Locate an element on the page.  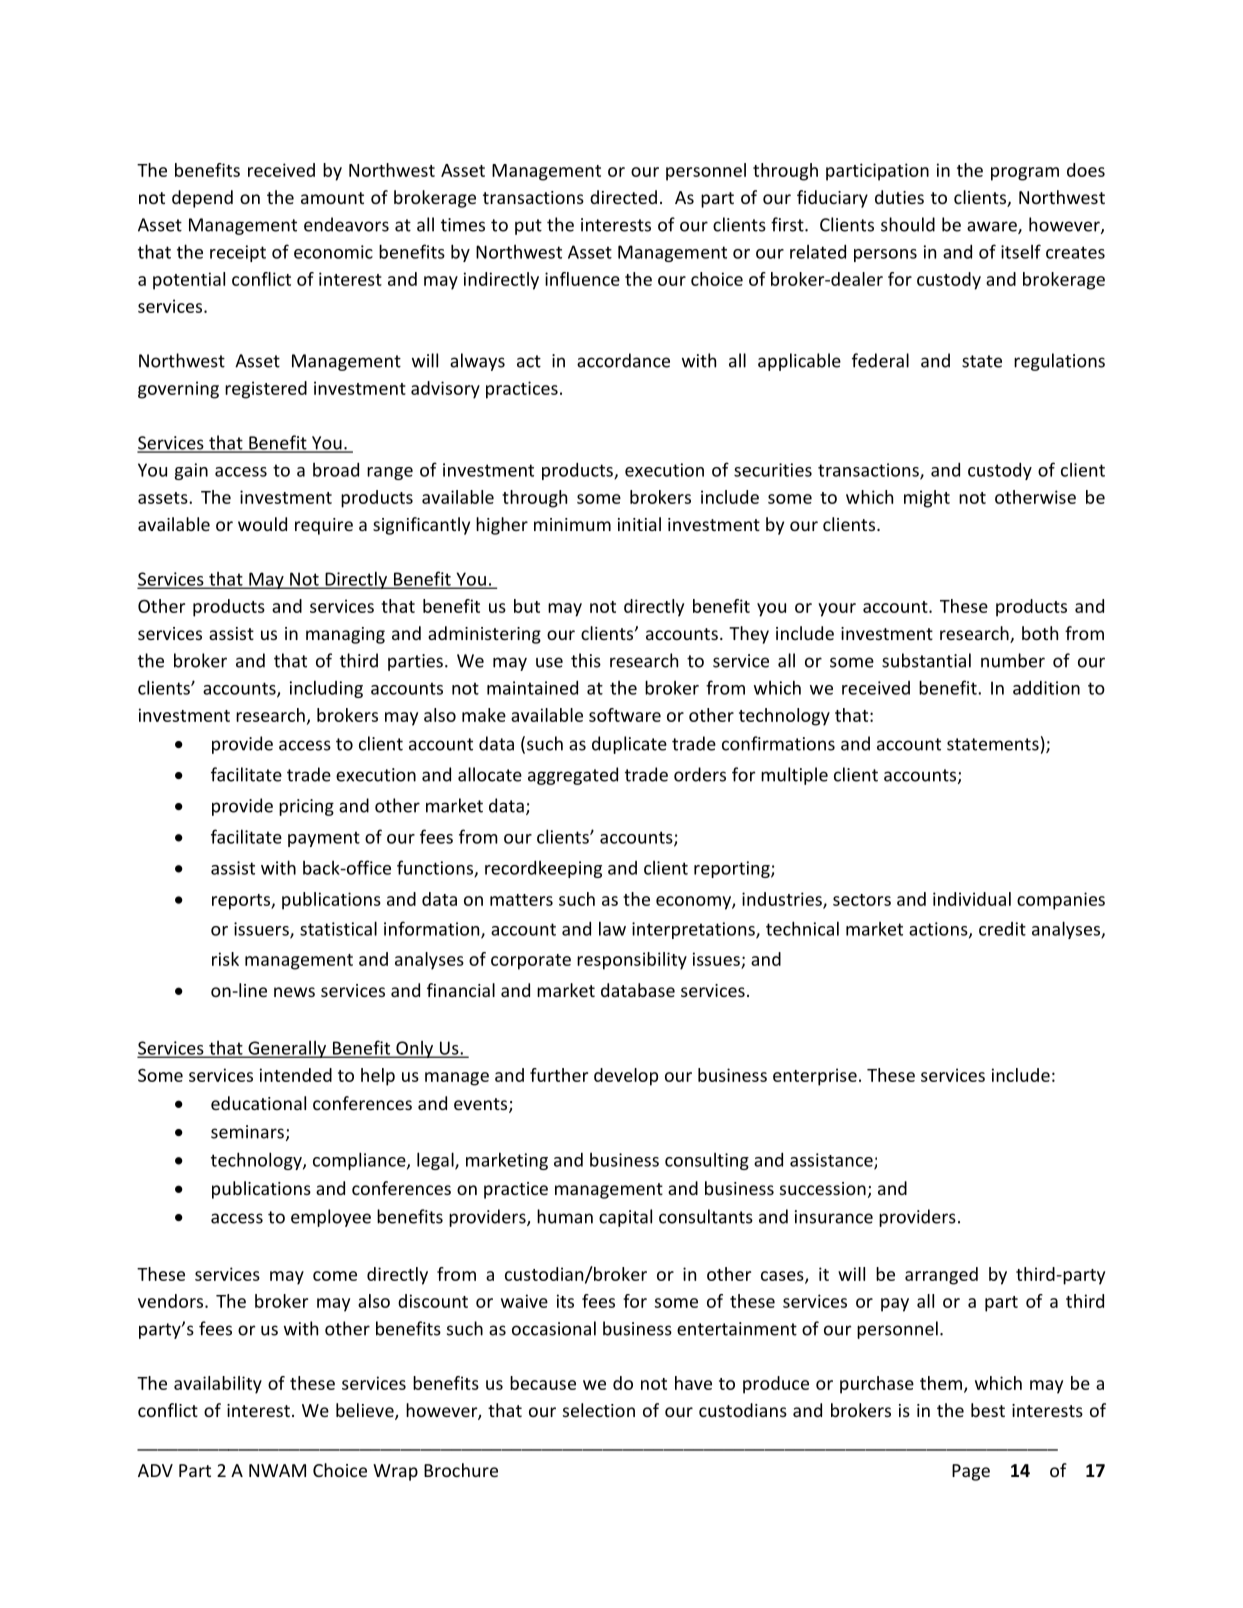
aware is located at coordinates (993, 227).
